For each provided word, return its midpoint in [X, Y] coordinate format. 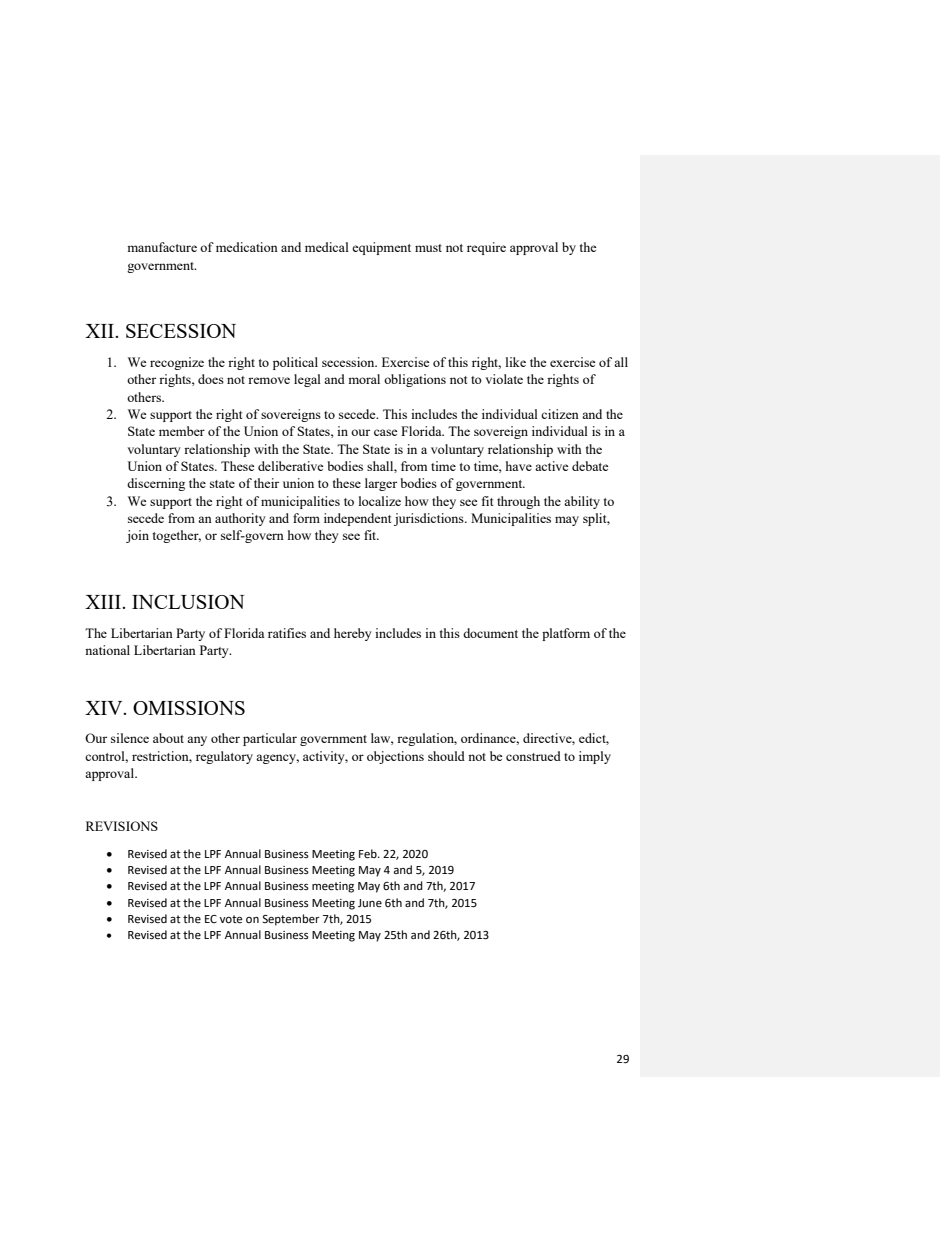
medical [327, 247]
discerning [156, 484]
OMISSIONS [189, 708]
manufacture [162, 247]
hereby [353, 634]
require [486, 248]
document [490, 633]
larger [381, 484]
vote [231, 919]
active [551, 466]
